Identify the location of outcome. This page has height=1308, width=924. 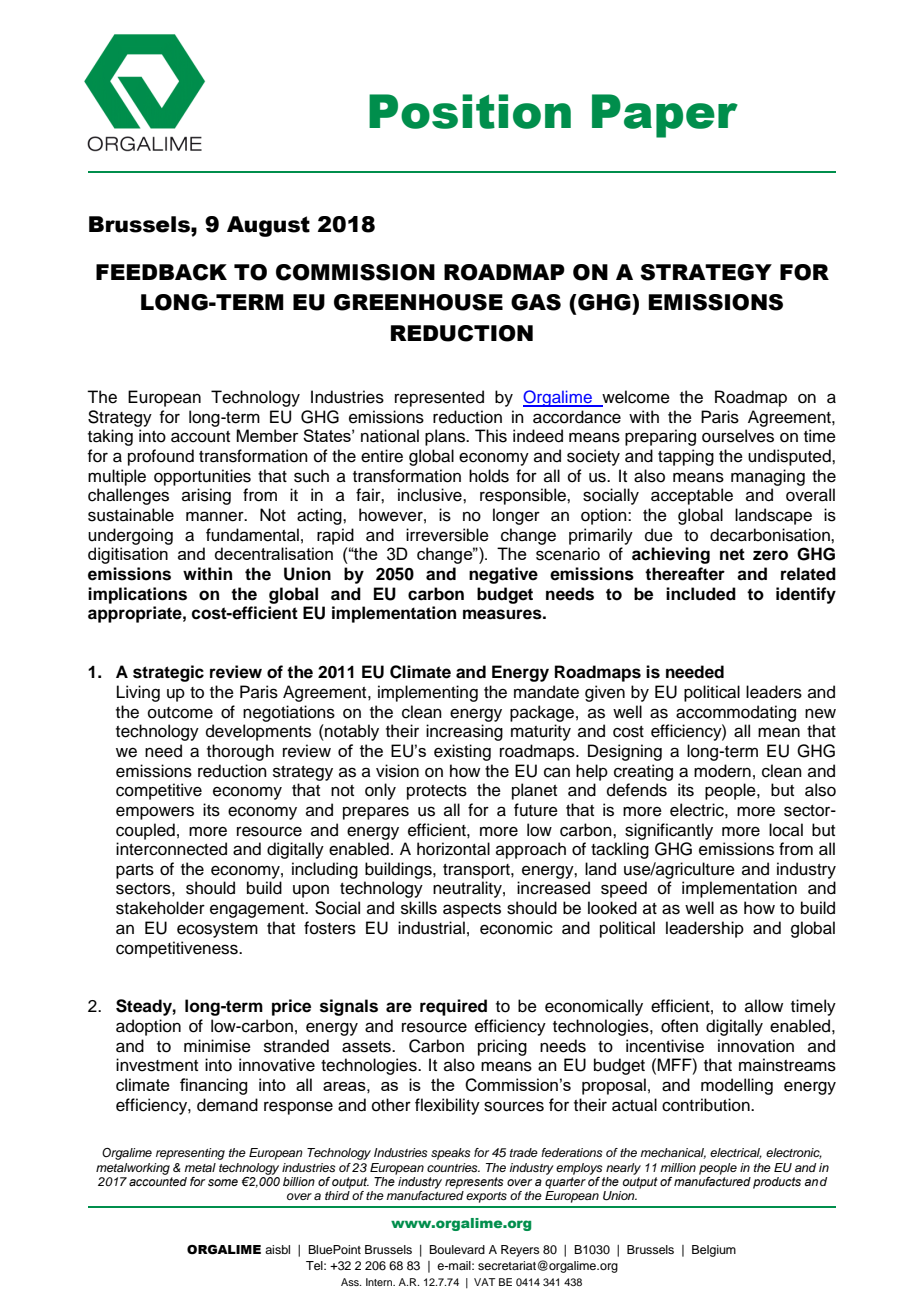
(180, 713).
